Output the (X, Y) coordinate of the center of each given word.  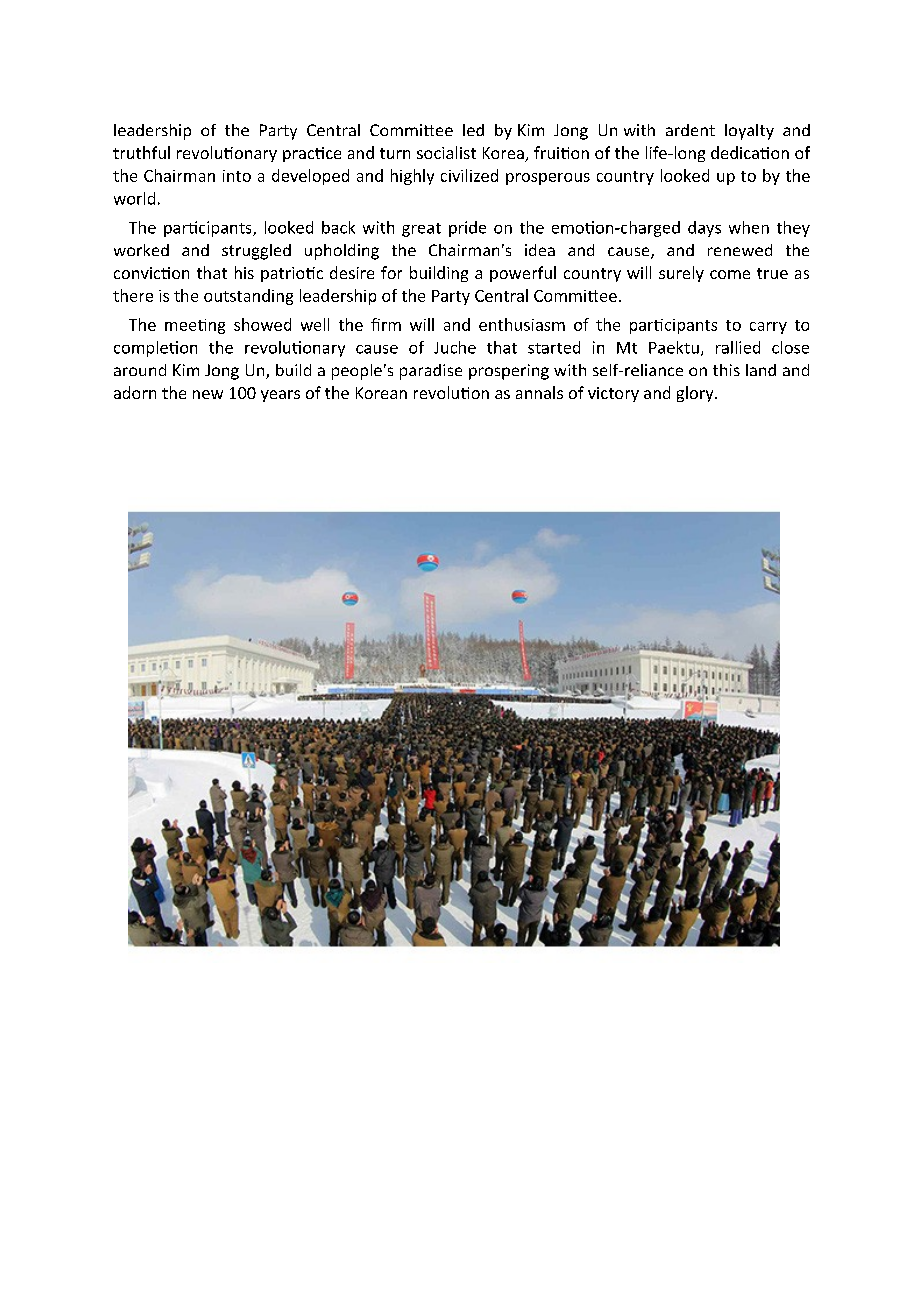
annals (539, 392)
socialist (446, 152)
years (280, 396)
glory (696, 394)
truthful (141, 152)
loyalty (749, 132)
